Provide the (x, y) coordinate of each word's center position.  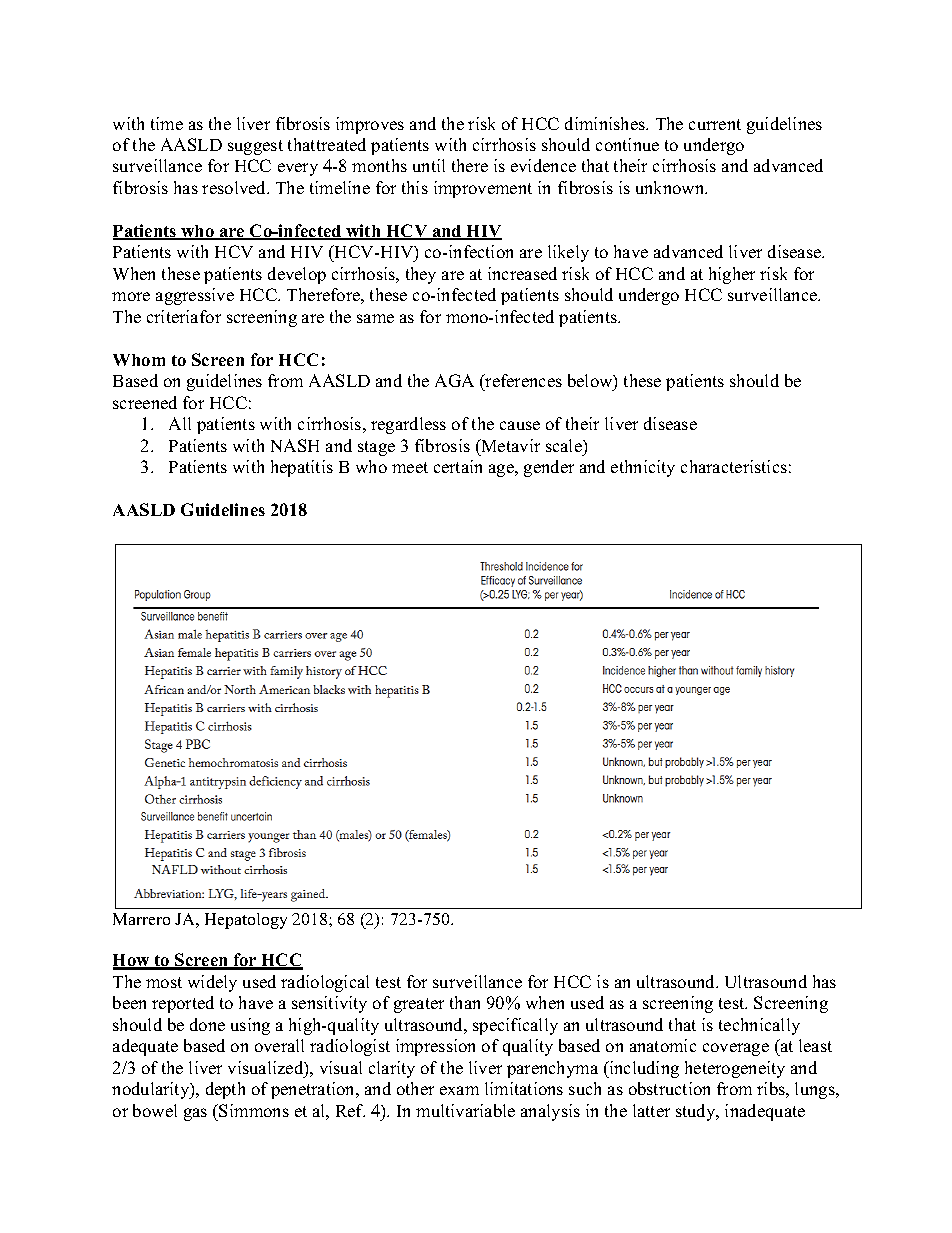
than (465, 1002)
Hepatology (246, 921)
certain (458, 466)
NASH (295, 445)
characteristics (734, 466)
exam (459, 1090)
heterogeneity (735, 1069)
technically (759, 1026)
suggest (255, 147)
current (715, 124)
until (429, 165)
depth (225, 1090)
